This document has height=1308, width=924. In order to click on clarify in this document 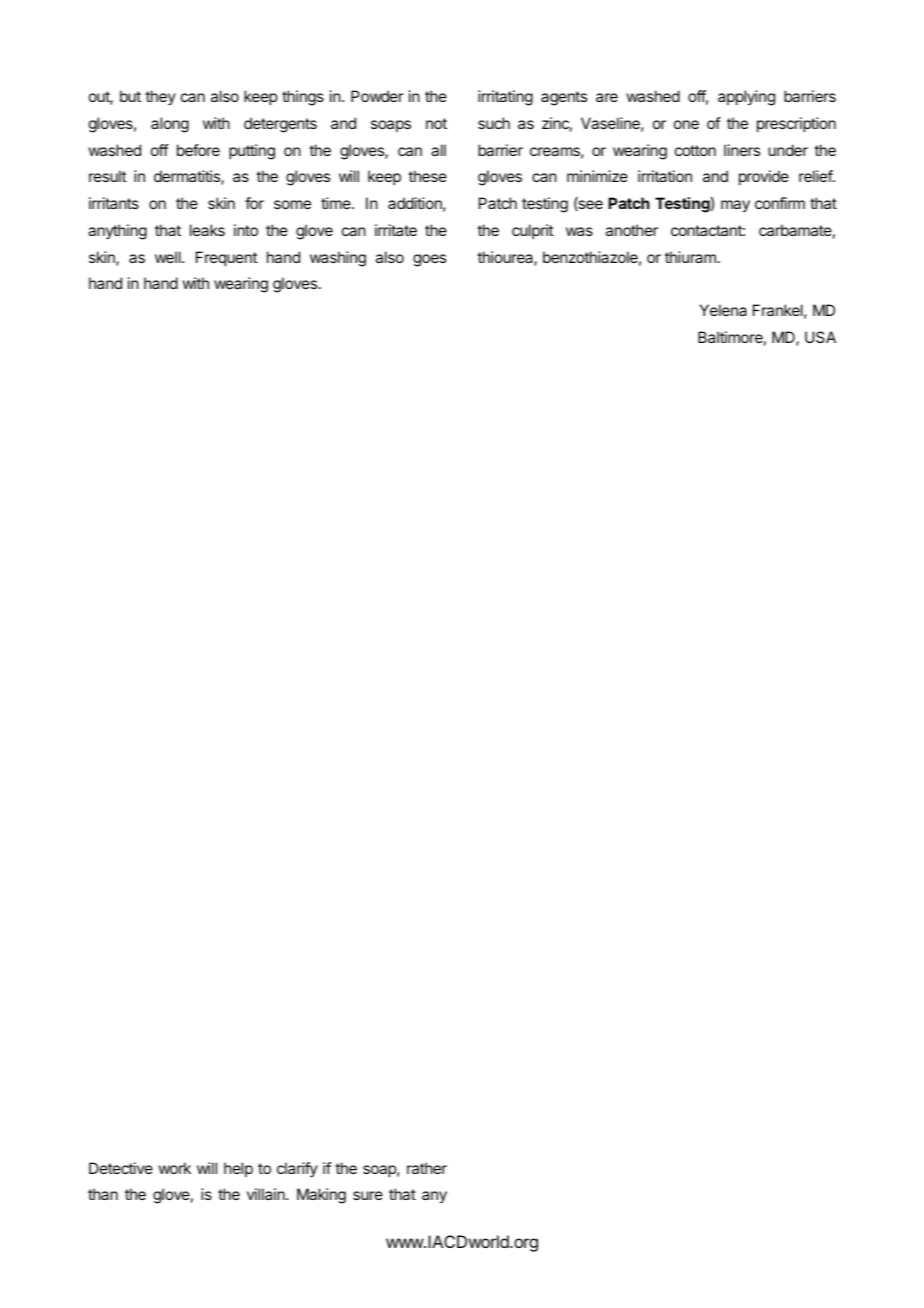, I will do `click(297, 1169)`.
